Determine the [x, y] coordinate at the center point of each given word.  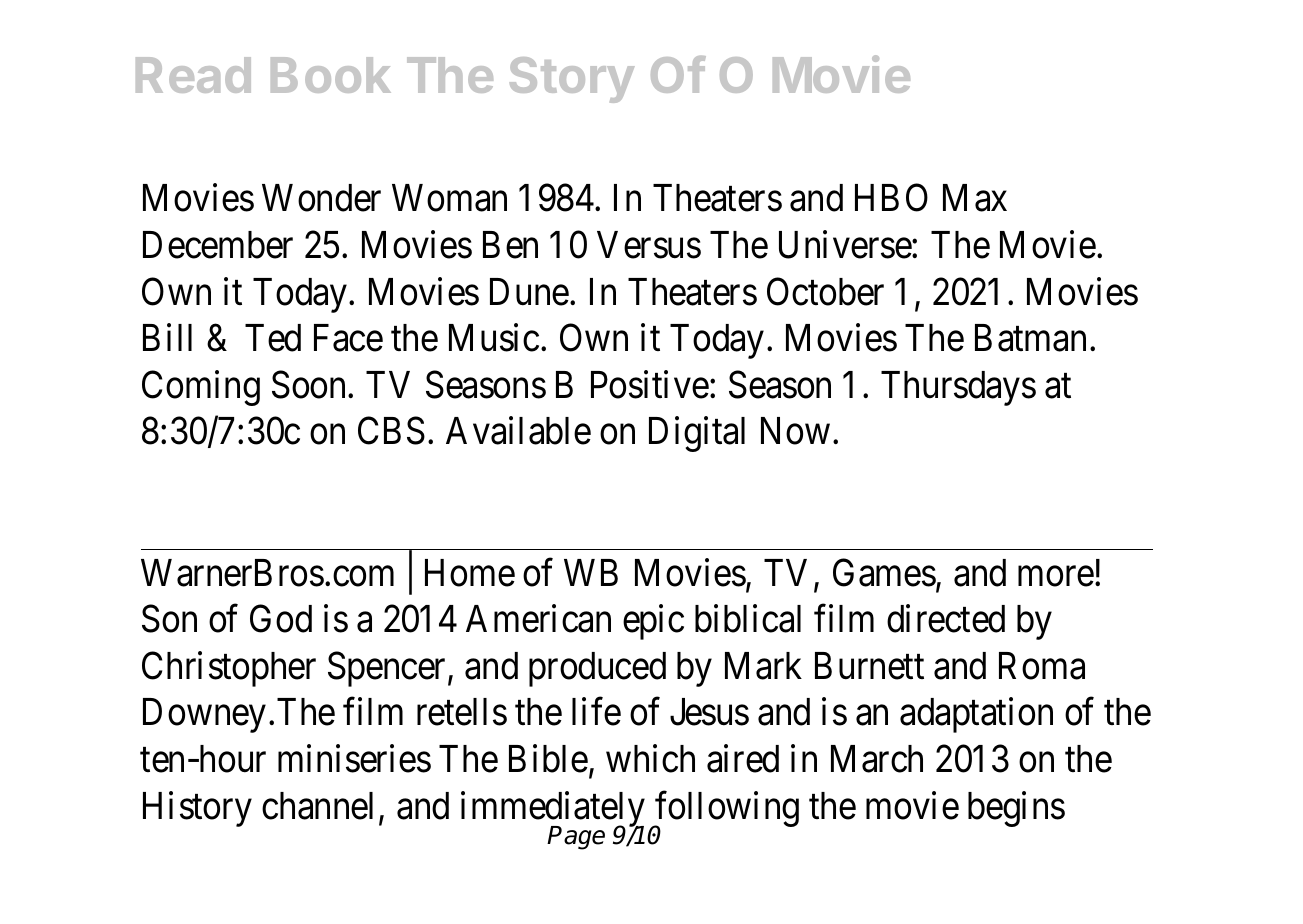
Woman [449, 198]
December [218, 245]
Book [331, 75]
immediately [553, 810]
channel [321, 807]
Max [975, 198]
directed [946, 619]
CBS [391, 431]
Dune [529, 292]
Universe [846, 245]
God [281, 619]
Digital [697, 434]
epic [653, 622]
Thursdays [958, 388]
